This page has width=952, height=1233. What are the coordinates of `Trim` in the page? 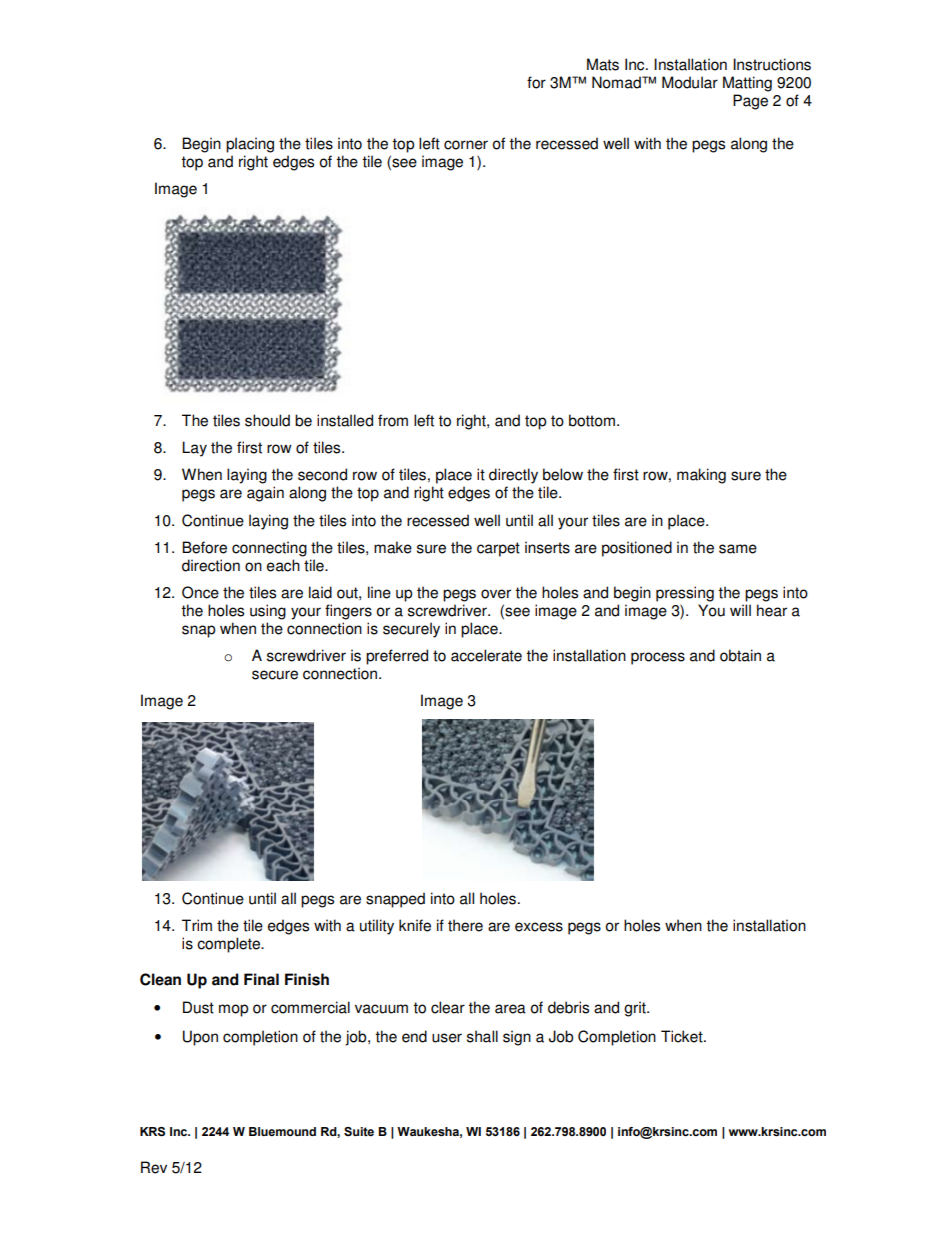 It's located at (197, 925).
